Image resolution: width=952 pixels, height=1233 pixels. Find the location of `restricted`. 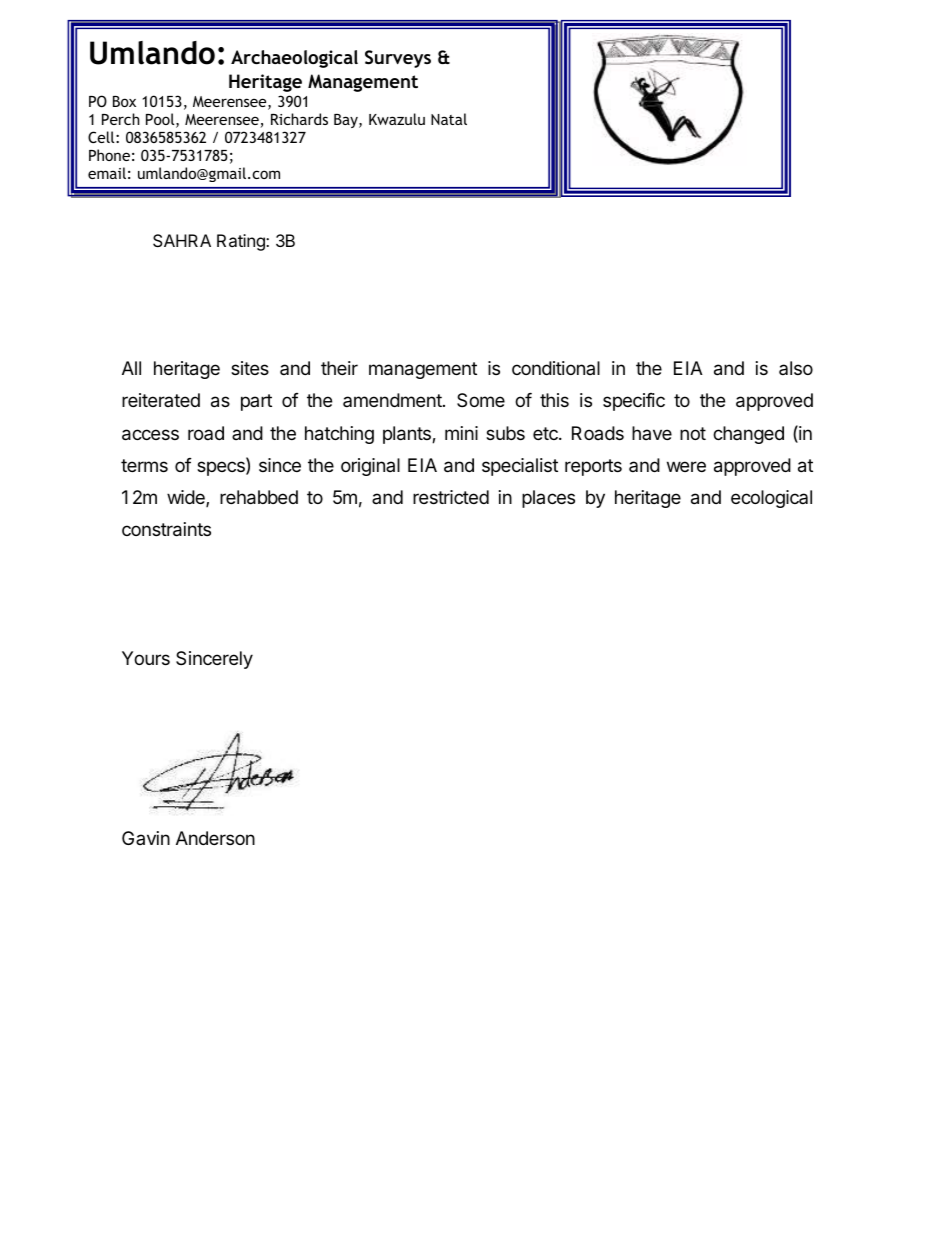

restricted is located at coordinates (451, 497).
